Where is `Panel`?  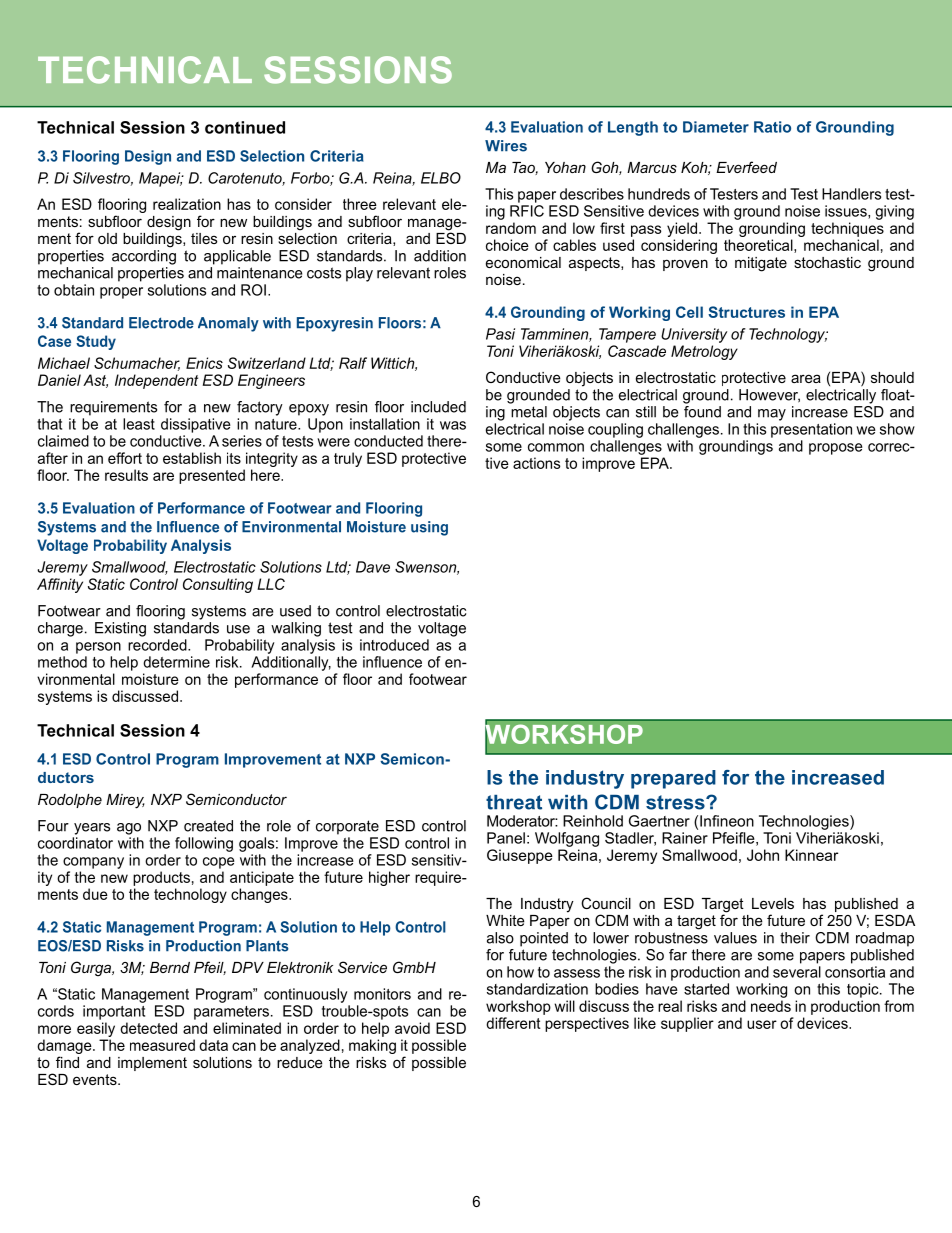
Panel is located at coordinates (506, 838).
